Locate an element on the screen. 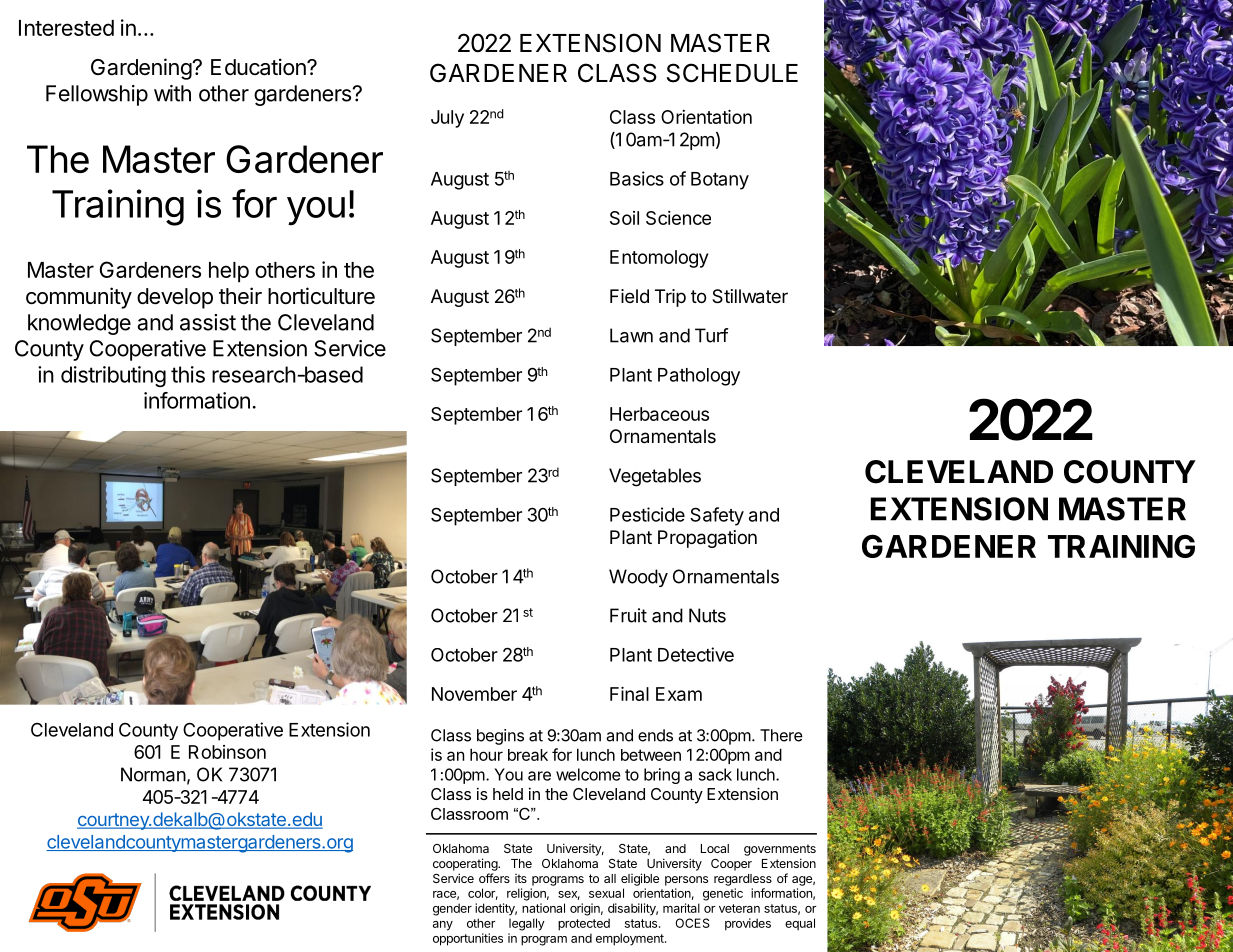 This screenshot has height=952, width=1233. Norman is located at coordinates (153, 774).
